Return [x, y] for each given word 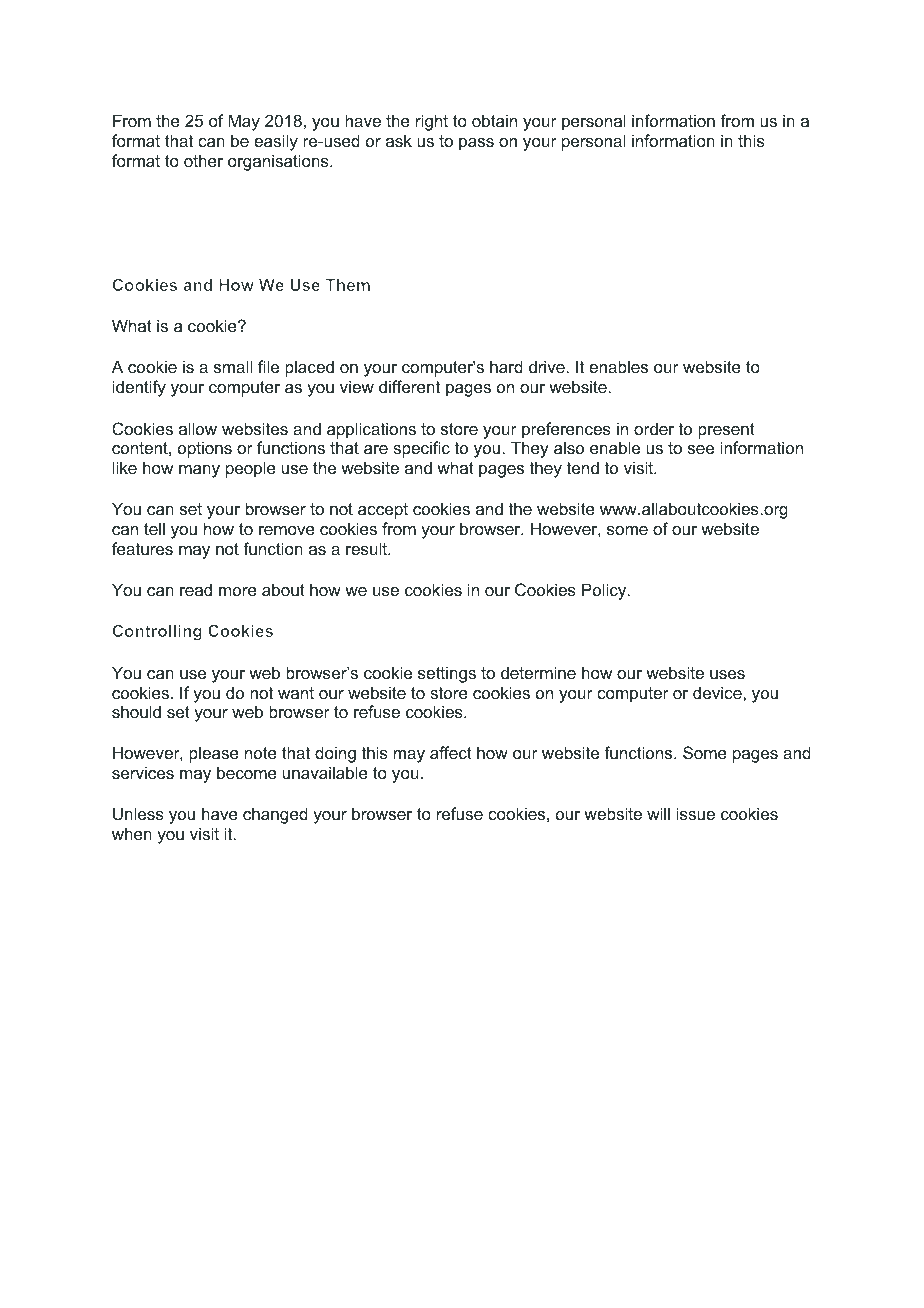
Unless [138, 813]
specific [421, 449]
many [199, 471]
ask [399, 140]
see [701, 449]
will [658, 813]
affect [451, 752]
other [203, 160]
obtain [494, 120]
